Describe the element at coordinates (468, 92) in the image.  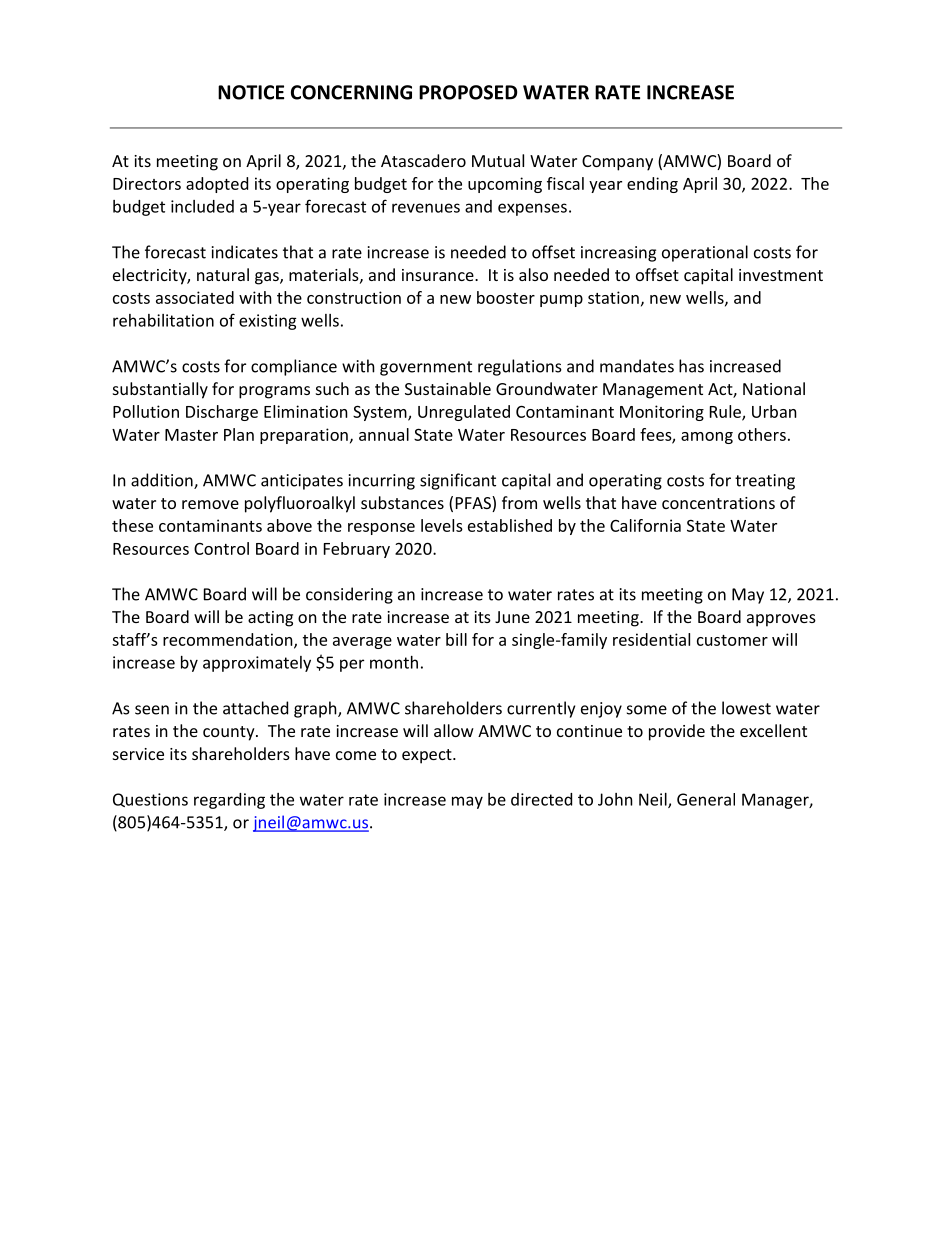
I see `PROPOSED` at that location.
